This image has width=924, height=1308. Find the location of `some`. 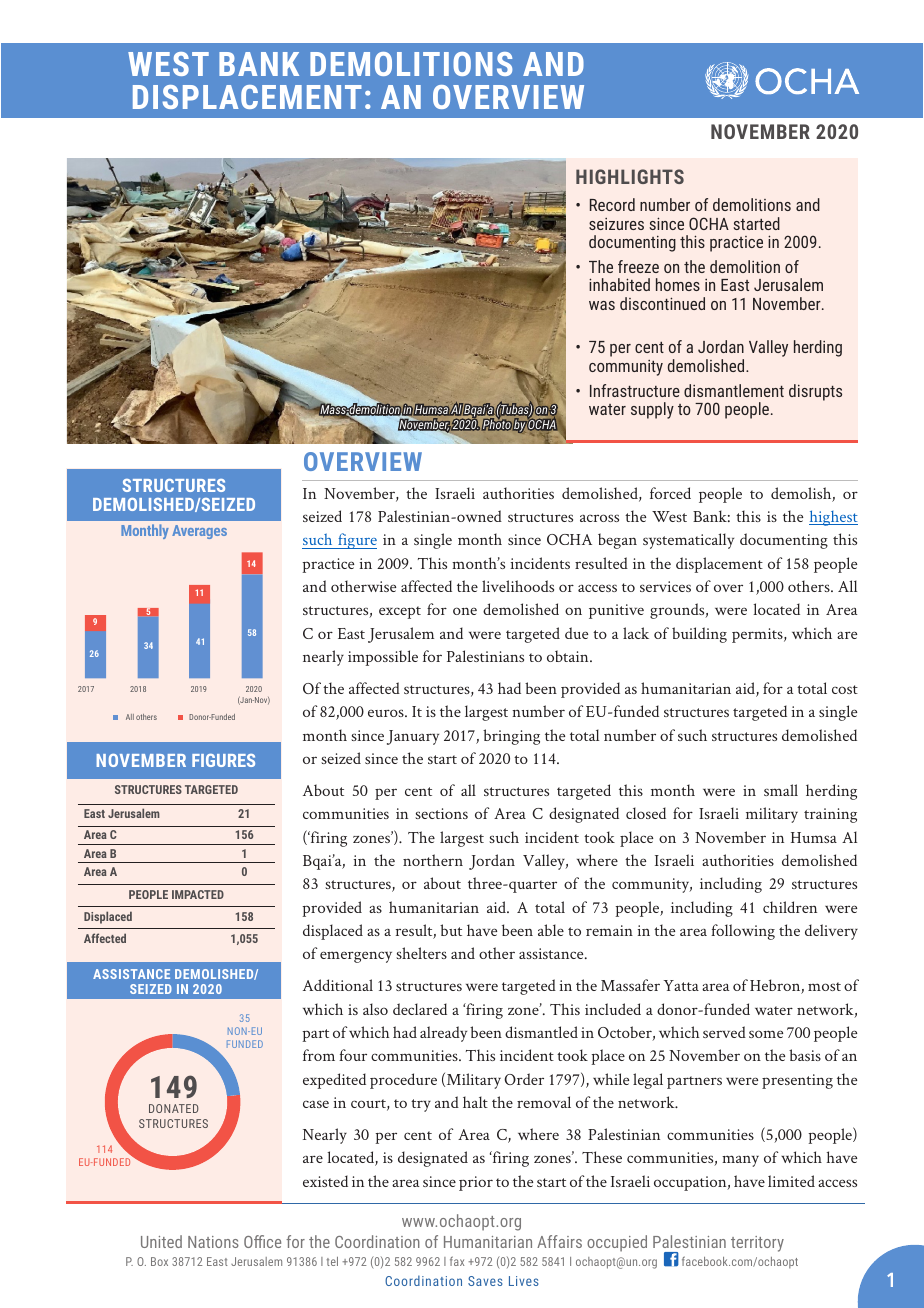

some is located at coordinates (766, 1034).
